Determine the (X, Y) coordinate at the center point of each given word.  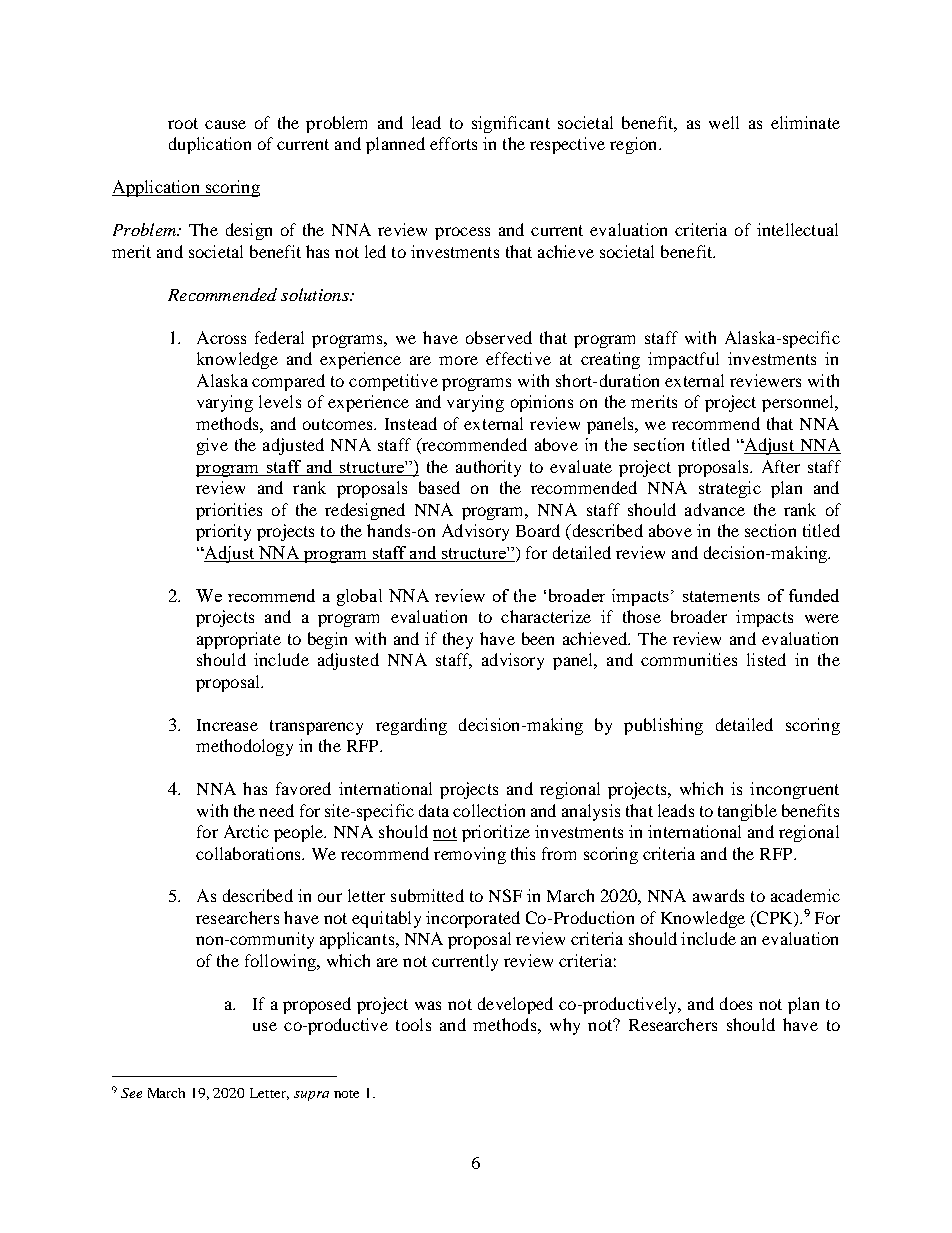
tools (413, 1024)
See (131, 1093)
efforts (453, 143)
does (736, 1003)
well (724, 122)
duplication (210, 145)
